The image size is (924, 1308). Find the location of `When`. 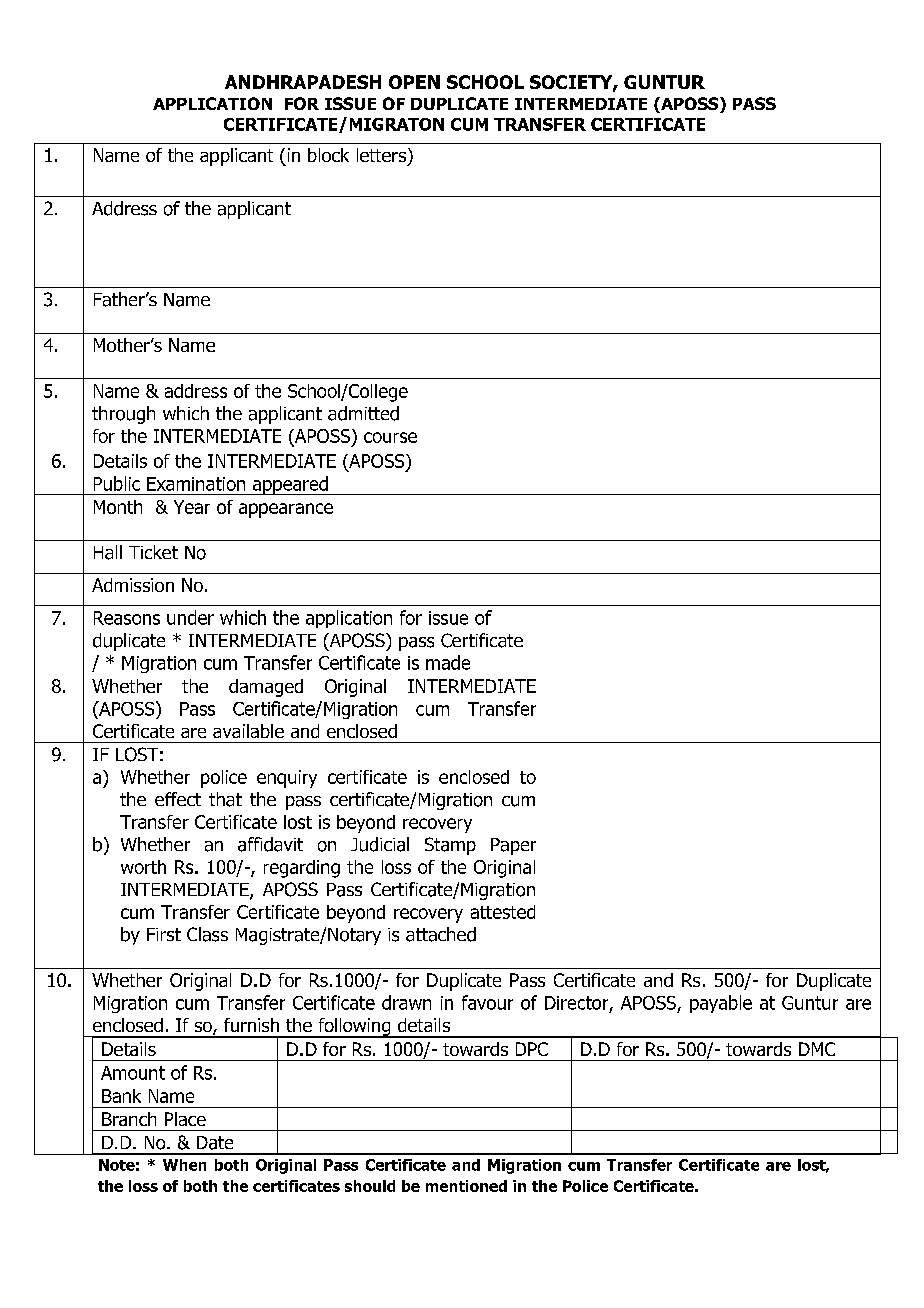

When is located at coordinates (184, 1165).
